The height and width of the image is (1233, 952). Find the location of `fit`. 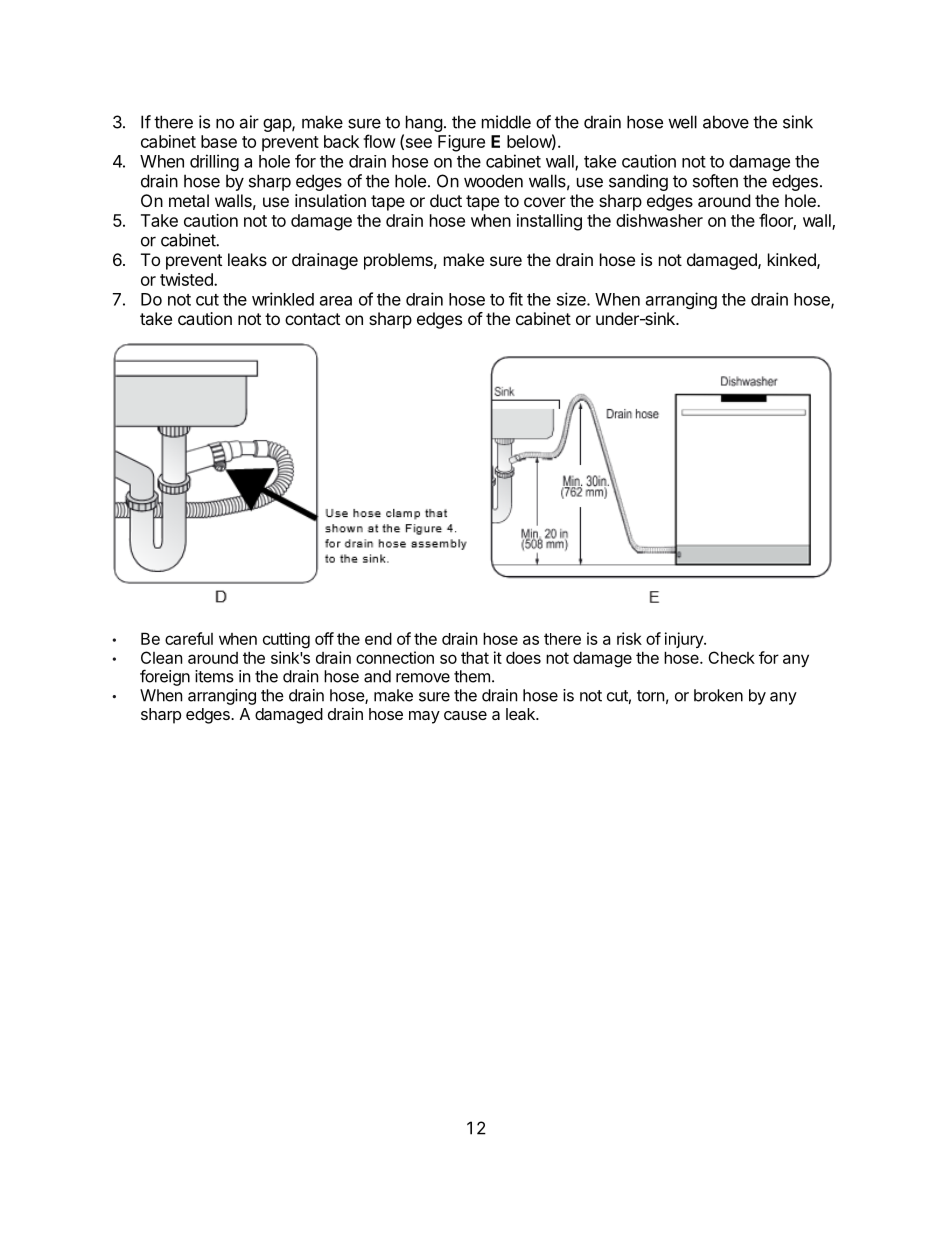

fit is located at coordinates (516, 299).
